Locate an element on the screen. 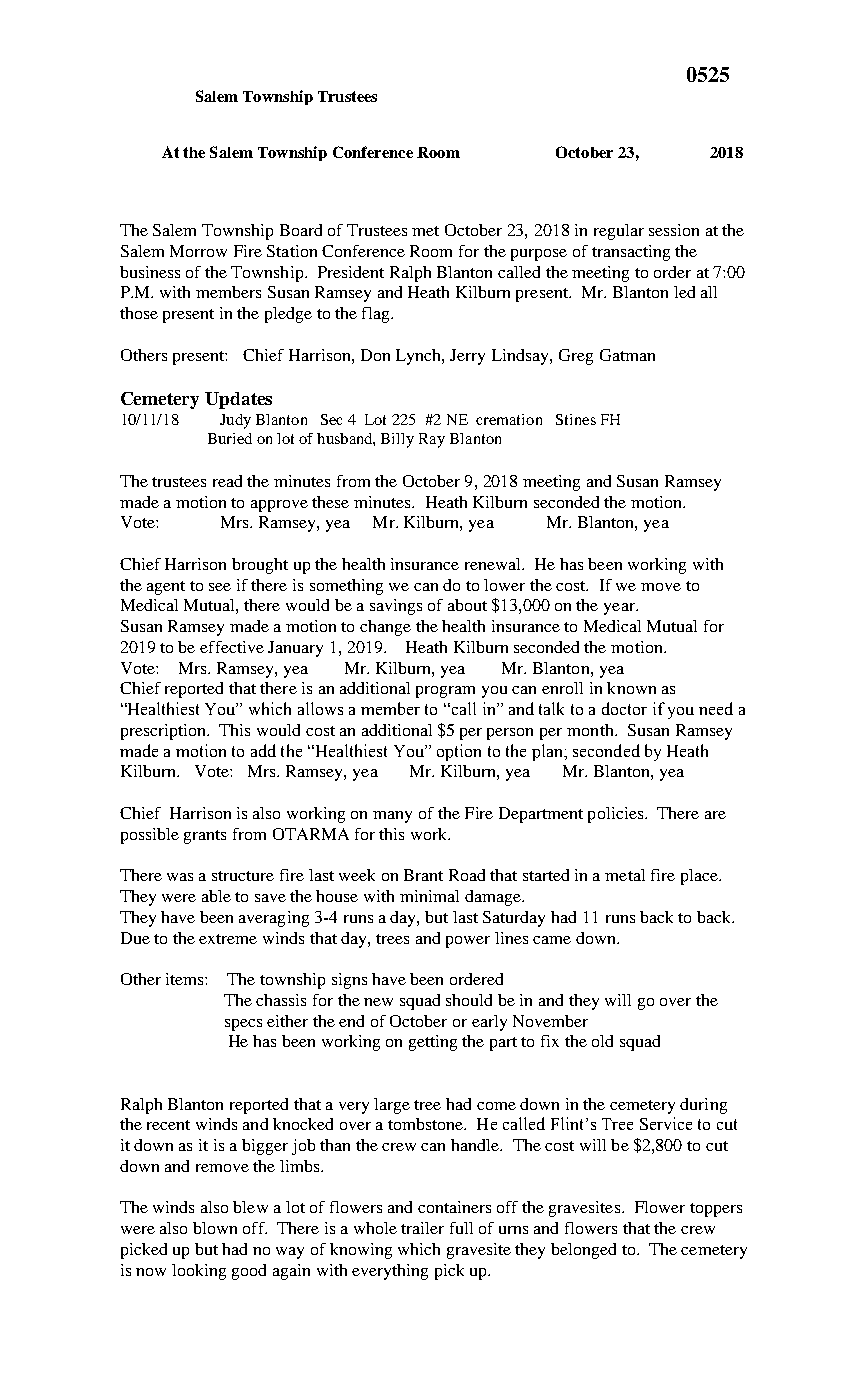 The height and width of the screenshot is (1400, 849). Morrow is located at coordinates (198, 251).
